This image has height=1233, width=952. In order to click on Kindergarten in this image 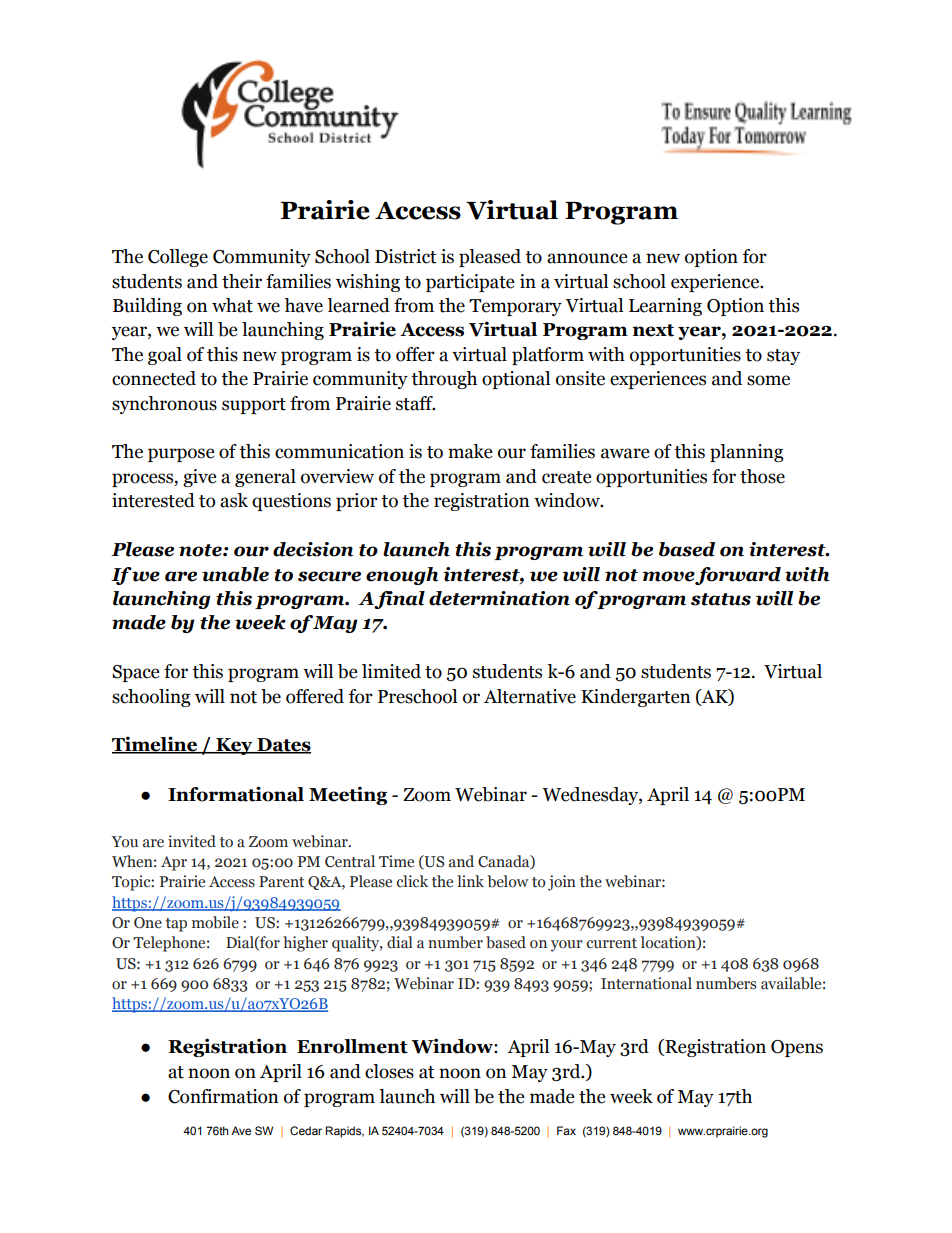, I will do `click(636, 698)`.
